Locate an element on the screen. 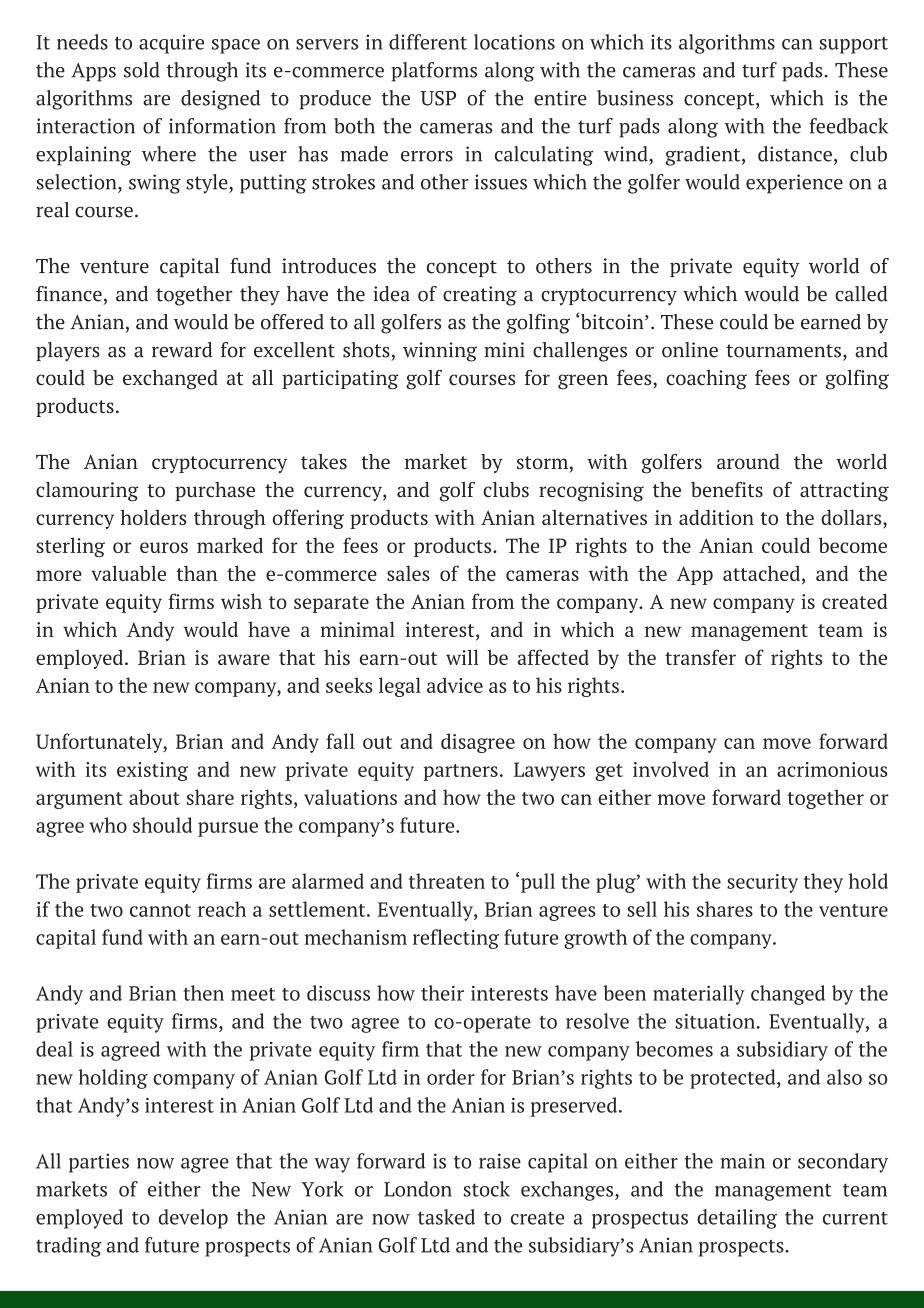 Image resolution: width=924 pixels, height=1308 pixels. platforms is located at coordinates (434, 72).
